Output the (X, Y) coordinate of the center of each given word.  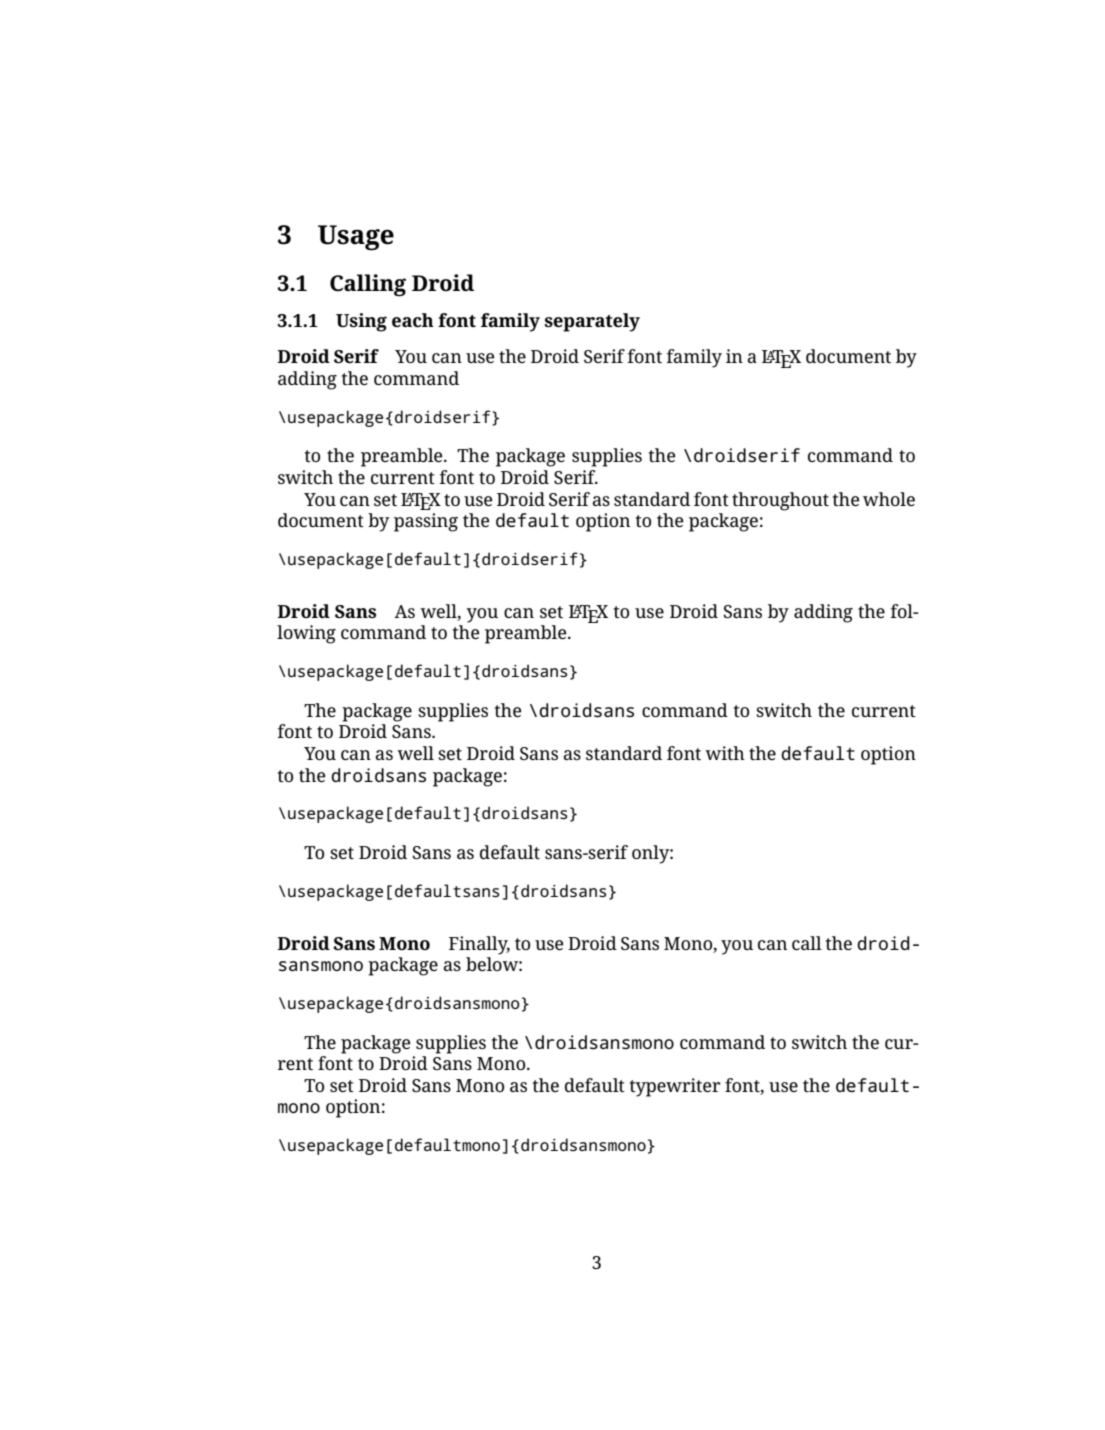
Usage (356, 238)
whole (889, 499)
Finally (479, 945)
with (725, 753)
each (413, 320)
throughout (780, 501)
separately (592, 322)
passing (426, 522)
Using (361, 322)
